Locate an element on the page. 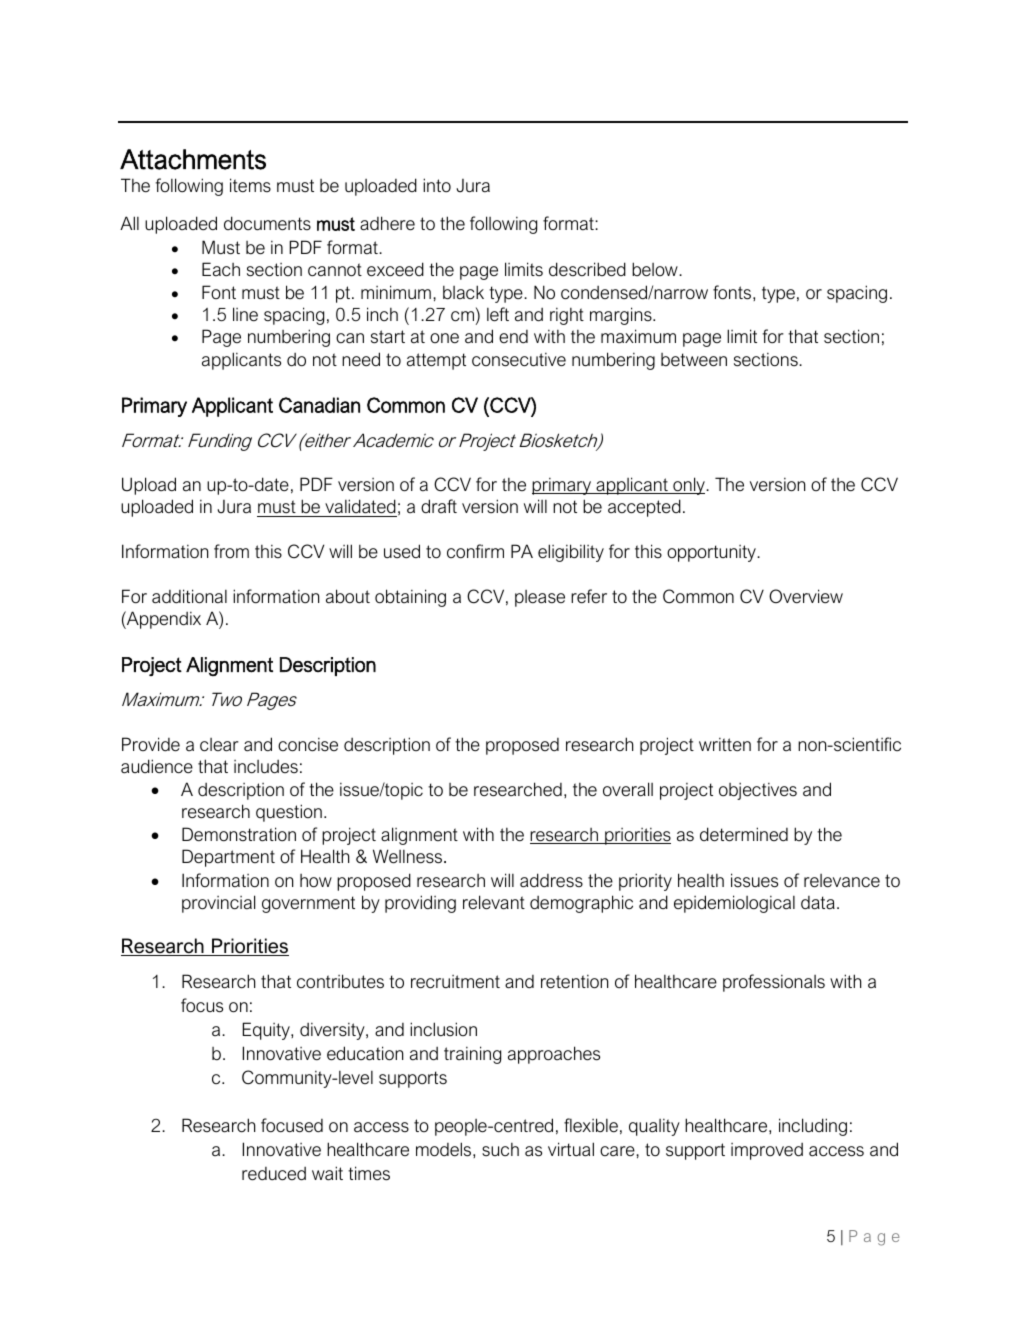 The image size is (1026, 1328). items is located at coordinates (250, 185).
